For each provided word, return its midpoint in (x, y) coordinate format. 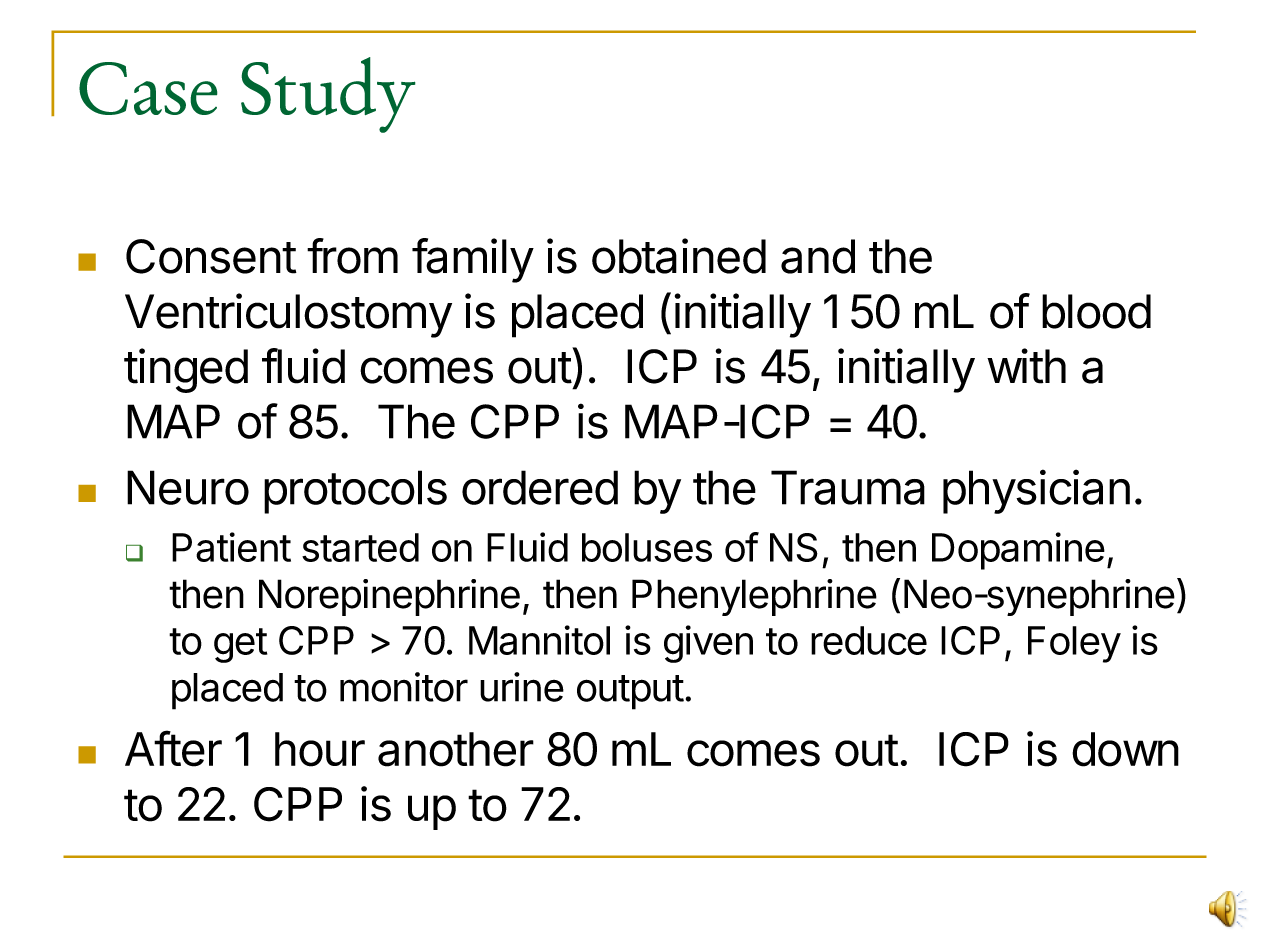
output (630, 692)
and (818, 256)
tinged (186, 370)
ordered (540, 487)
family (473, 260)
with (1026, 366)
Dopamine (1018, 551)
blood (1096, 311)
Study (328, 95)
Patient (231, 547)
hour (320, 749)
